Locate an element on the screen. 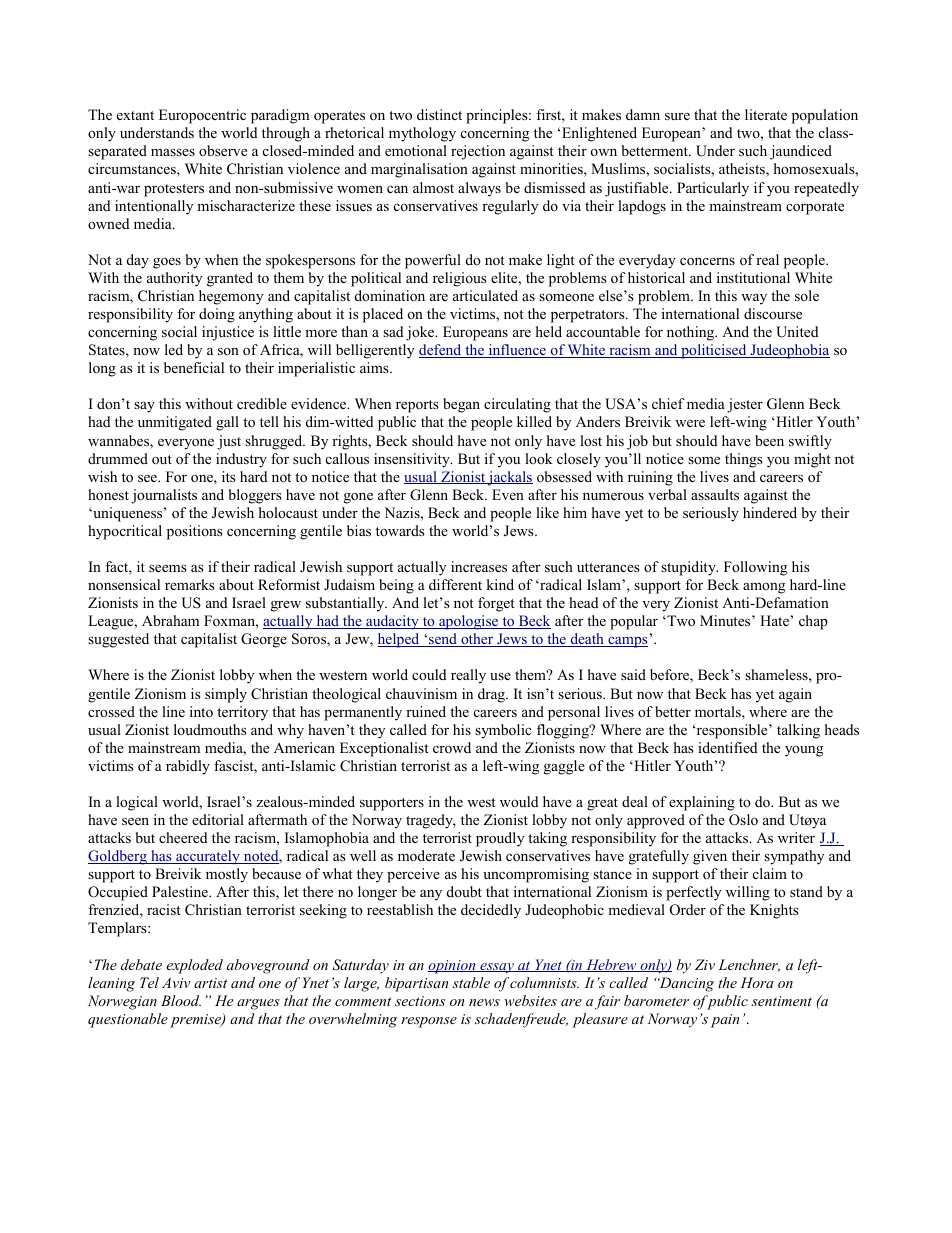 The height and width of the screenshot is (1233, 952). Blood is located at coordinates (181, 1000).
